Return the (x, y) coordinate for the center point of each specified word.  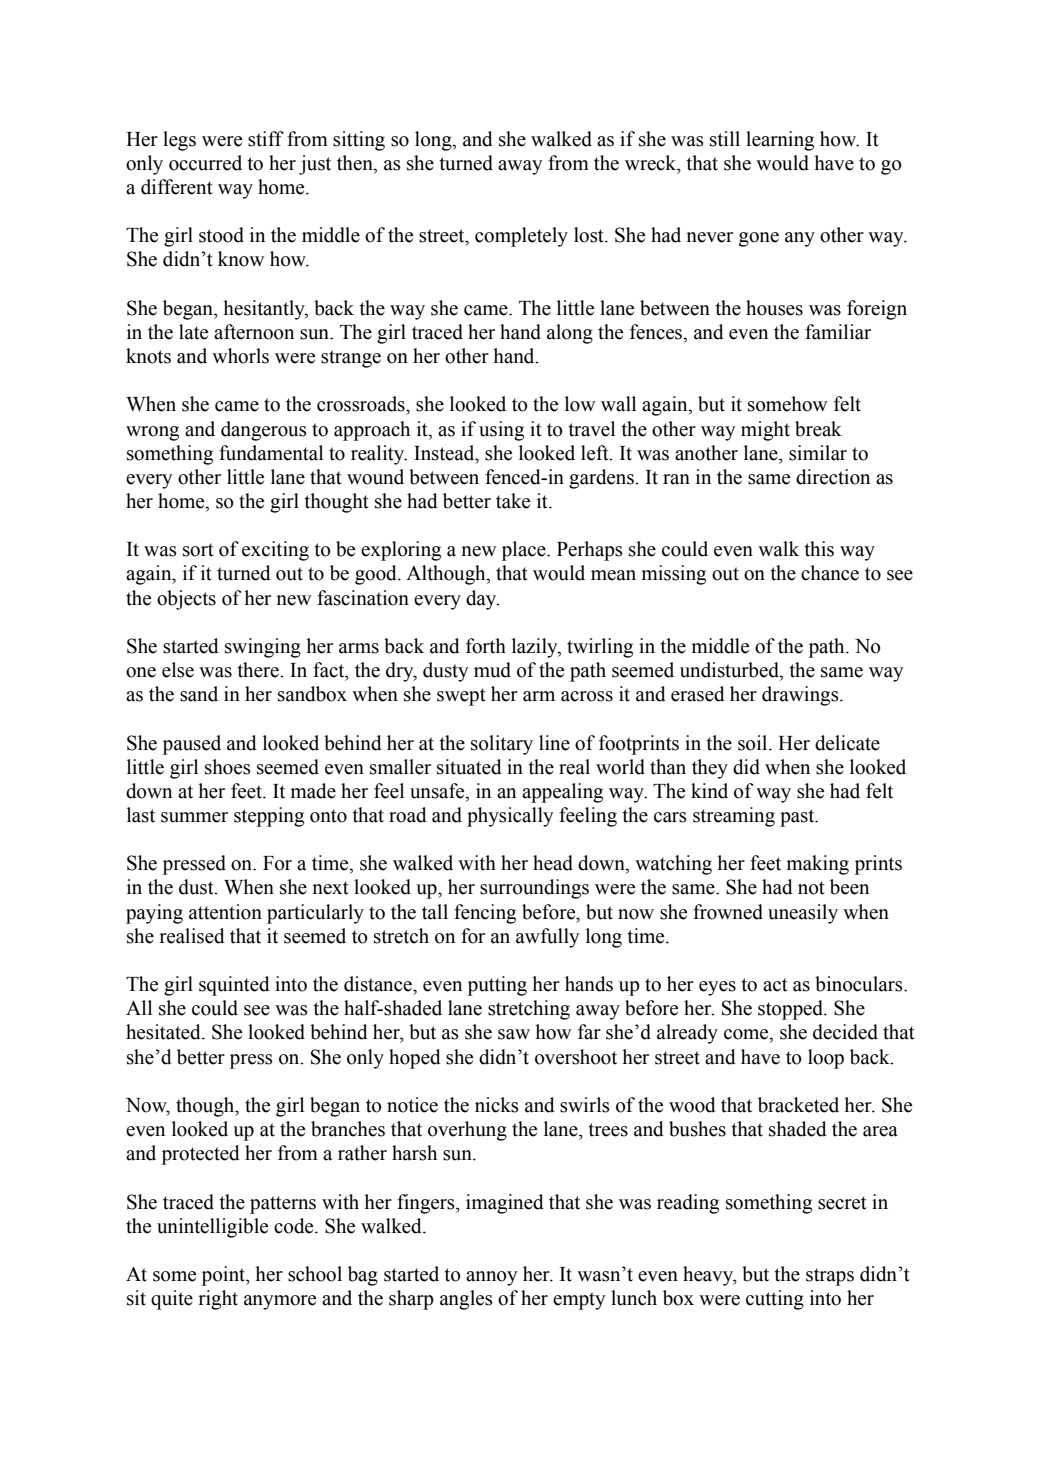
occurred (205, 163)
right (218, 1300)
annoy (491, 1278)
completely (521, 237)
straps (830, 1277)
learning (780, 141)
